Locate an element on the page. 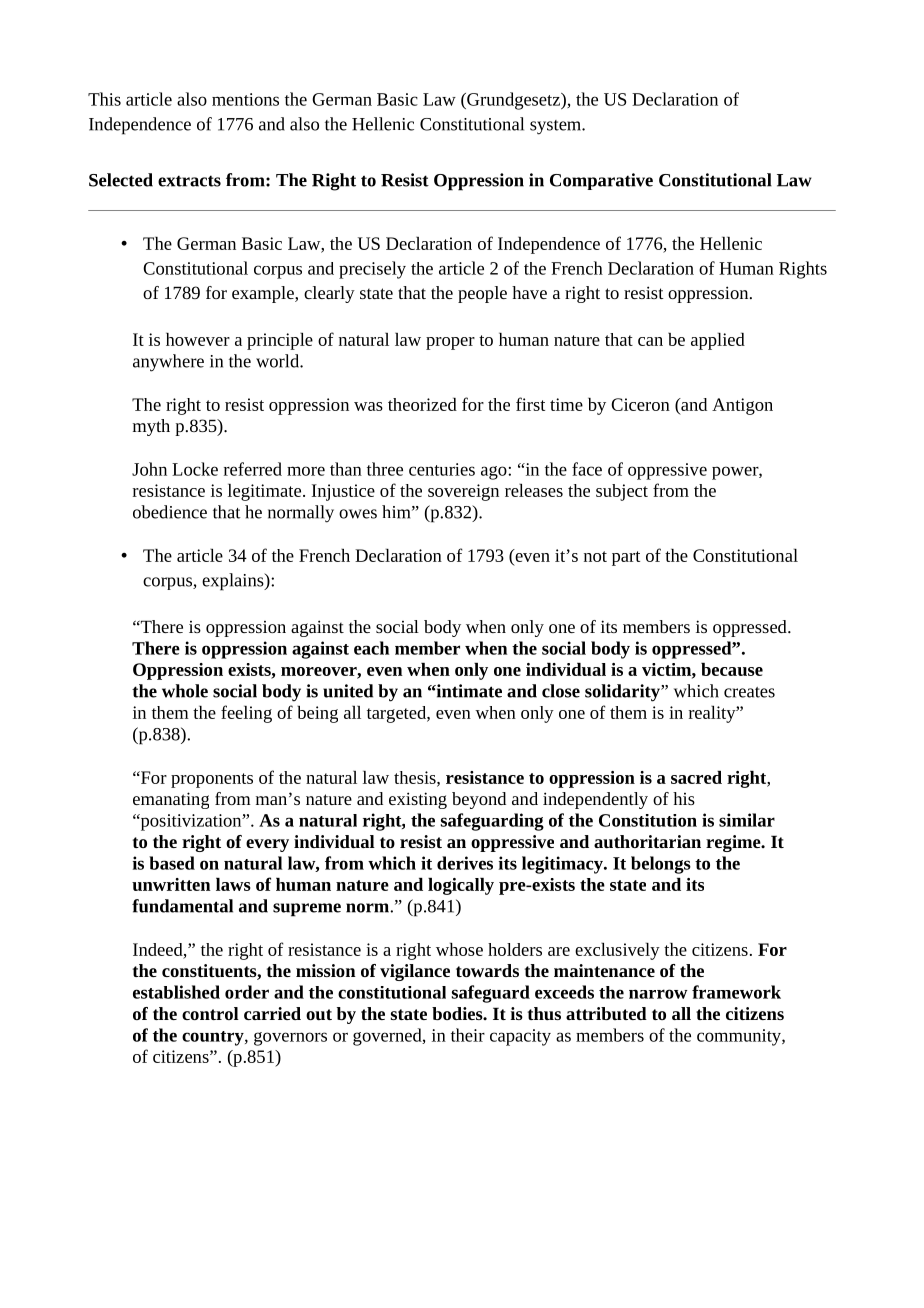 This image has width=924, height=1308. owes is located at coordinates (358, 514).
